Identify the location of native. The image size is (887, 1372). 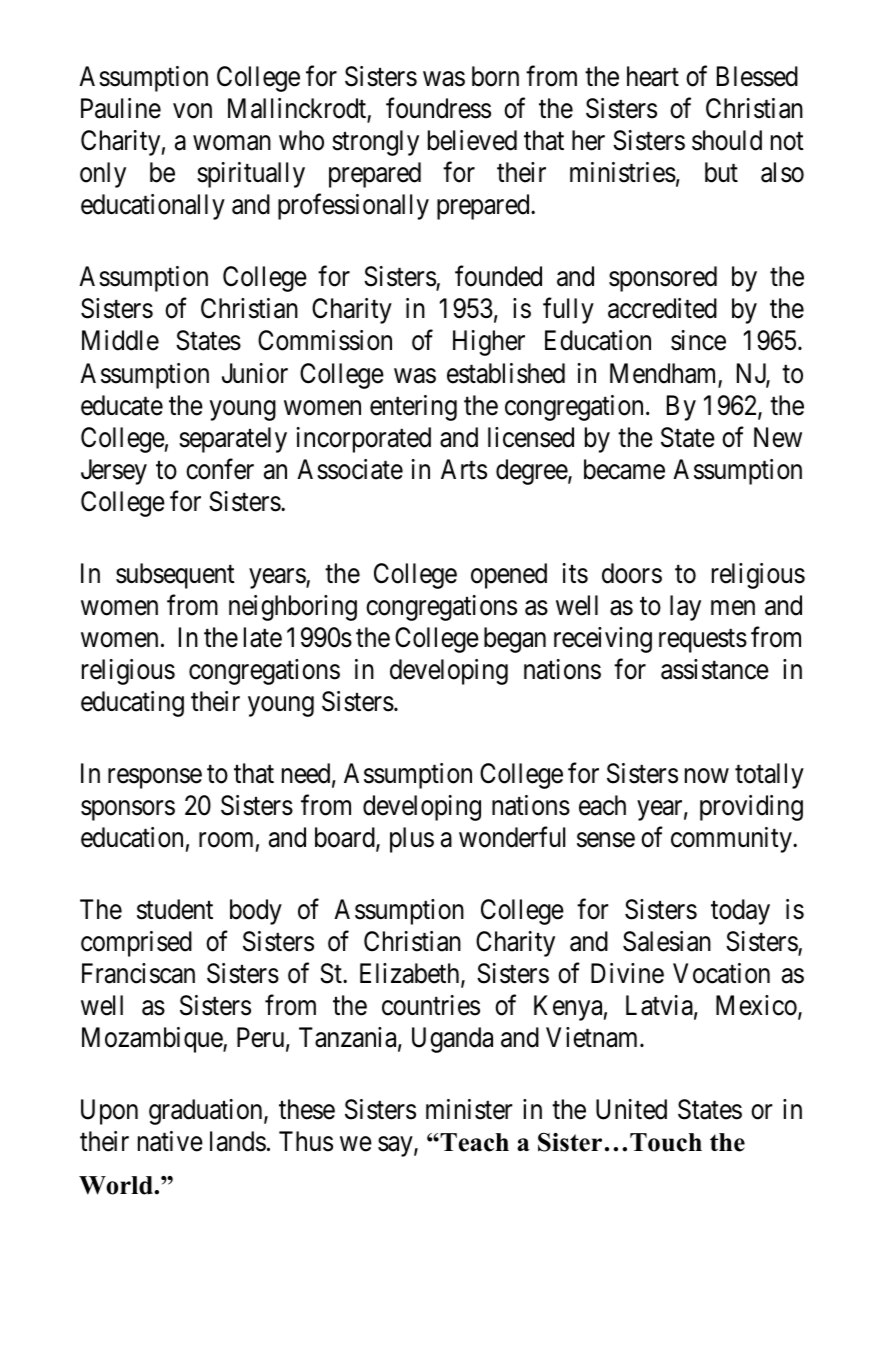
(170, 1141).
